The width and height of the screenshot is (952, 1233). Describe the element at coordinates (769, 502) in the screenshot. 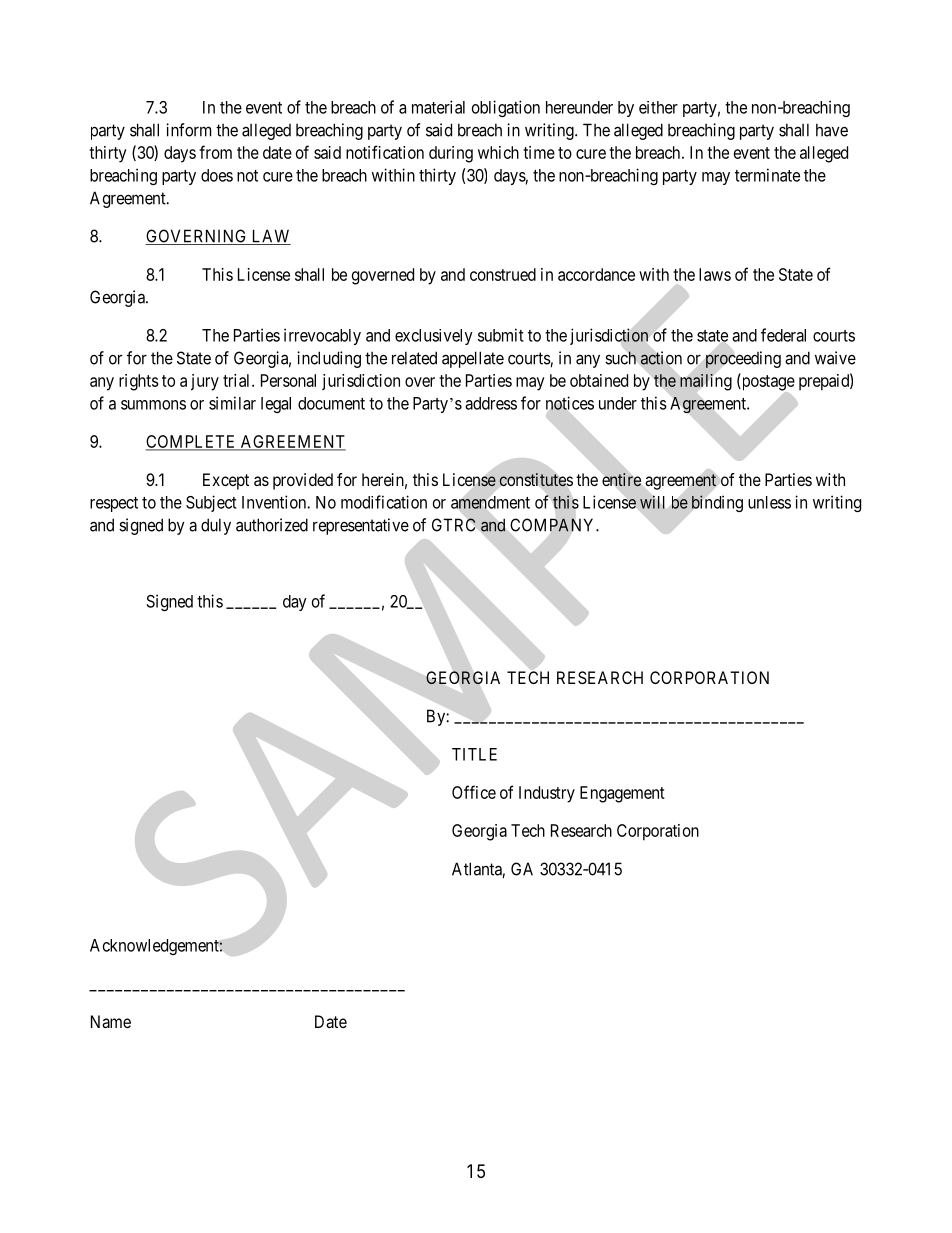

I see `unless` at that location.
